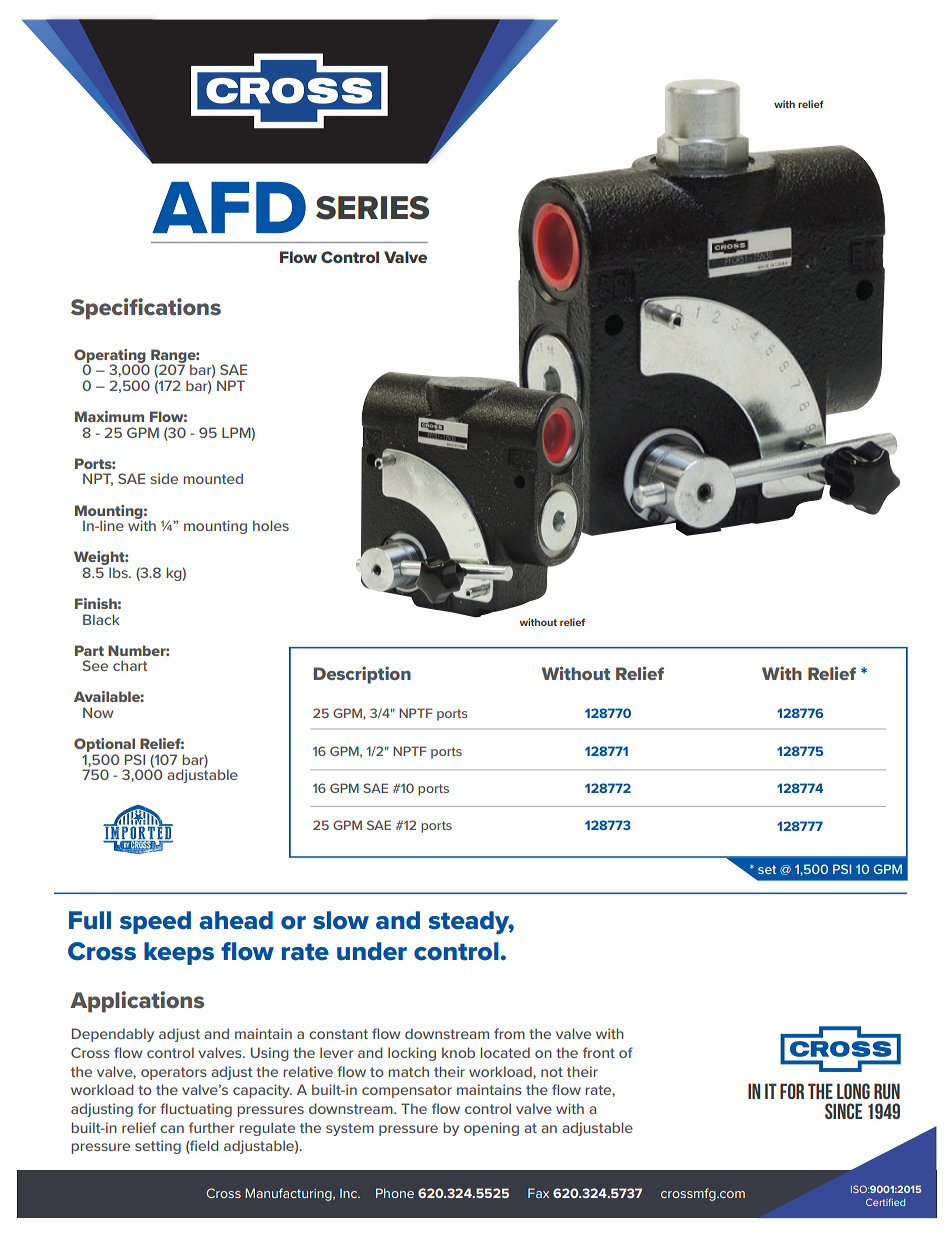 The width and height of the image is (952, 1233). I want to click on holes, so click(271, 525).
